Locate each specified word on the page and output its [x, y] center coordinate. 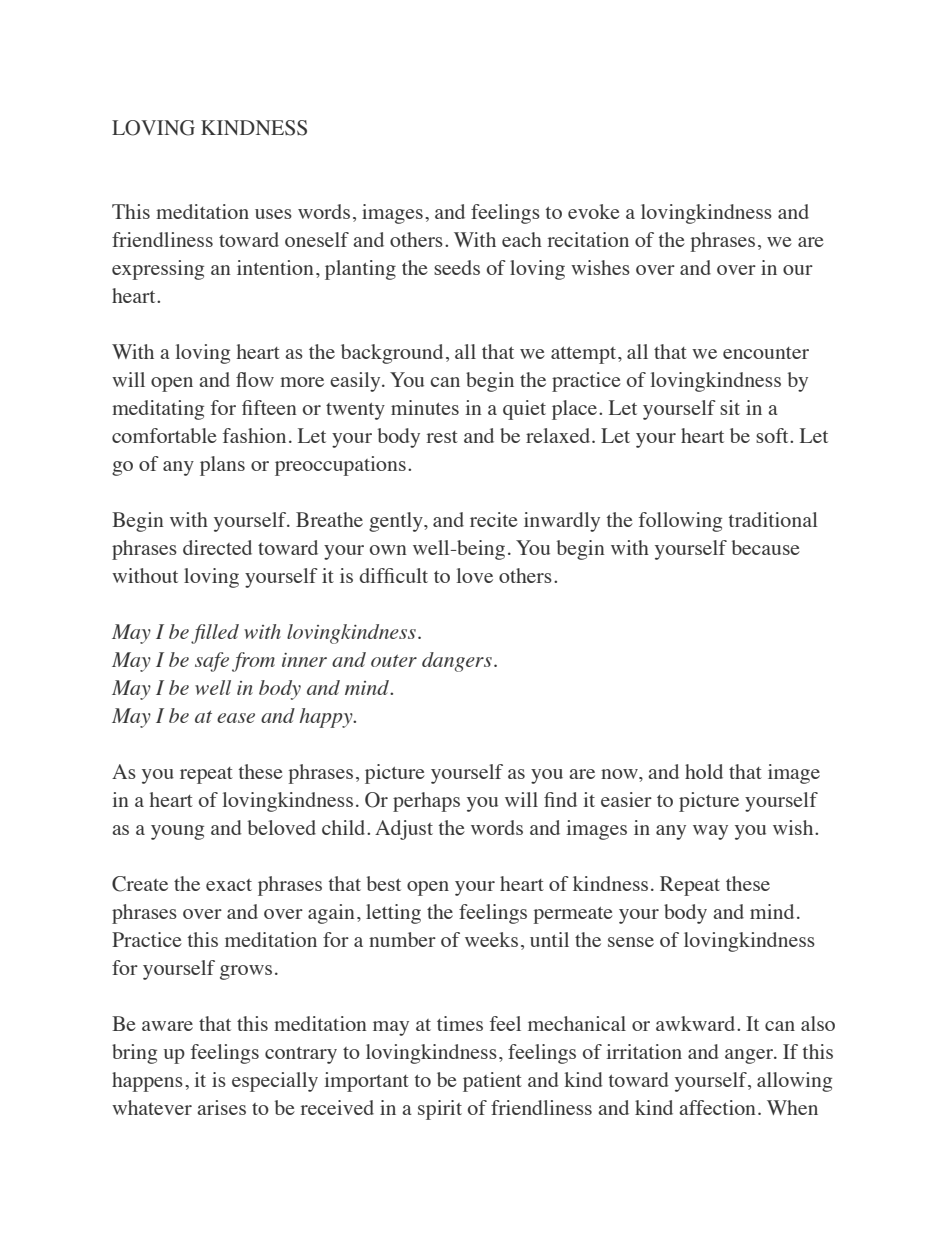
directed [217, 547]
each [522, 239]
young [177, 832]
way [710, 832]
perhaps [426, 802]
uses [273, 214]
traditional [773, 519]
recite [494, 519]
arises [221, 1107]
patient [492, 1082]
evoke [594, 211]
